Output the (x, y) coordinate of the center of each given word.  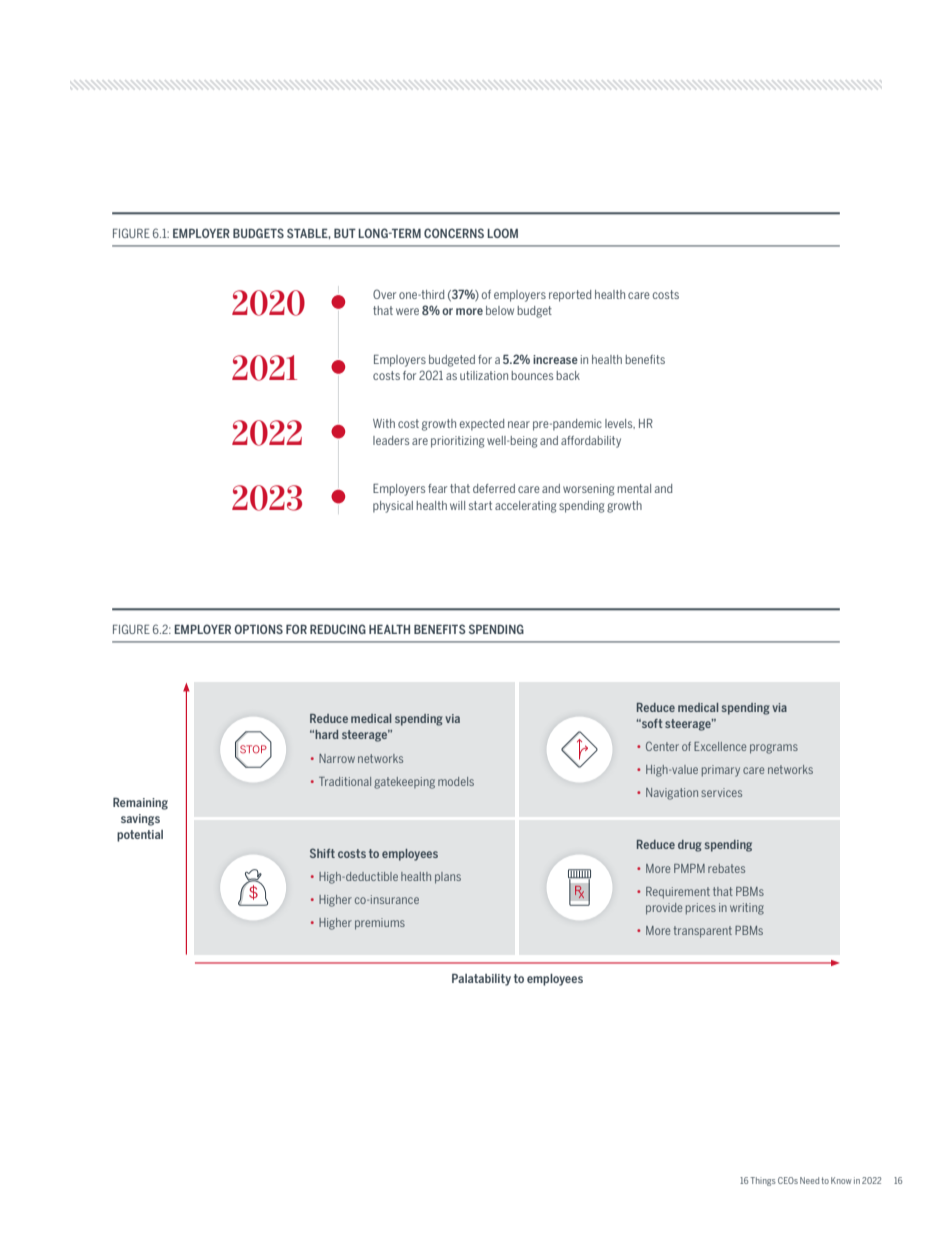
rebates (726, 868)
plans (448, 878)
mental (634, 488)
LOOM (503, 233)
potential (140, 836)
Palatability (481, 979)
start (480, 505)
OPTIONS (258, 629)
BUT (345, 233)
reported (570, 296)
